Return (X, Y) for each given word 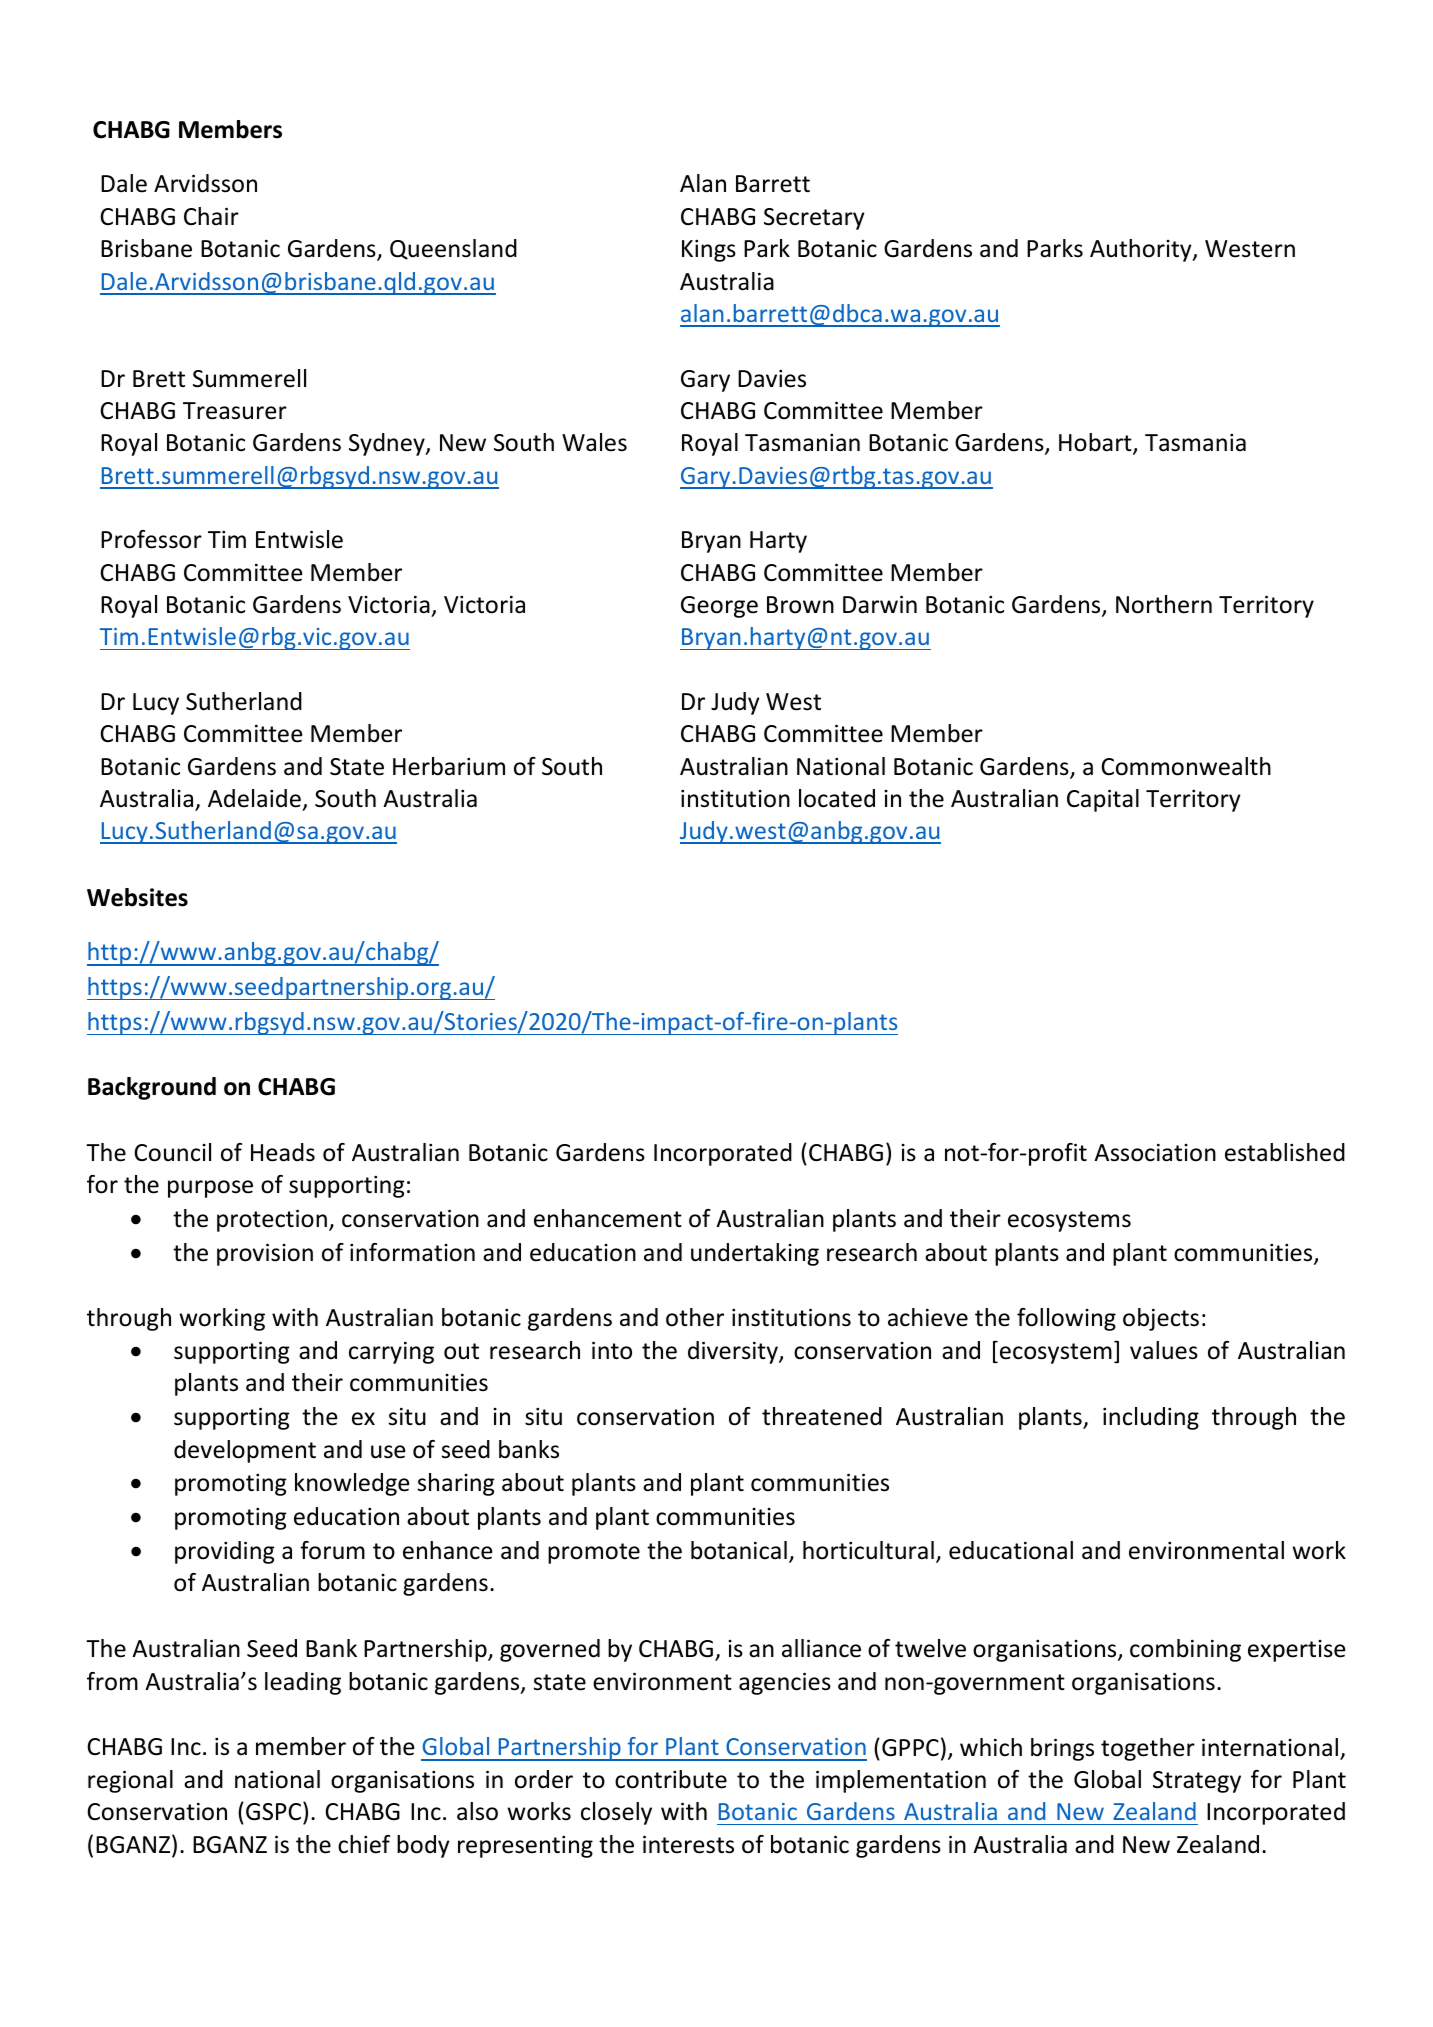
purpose (210, 1189)
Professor (151, 539)
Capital (1103, 800)
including (1151, 1418)
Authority (1142, 250)
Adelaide (254, 798)
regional (130, 1781)
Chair (211, 216)
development (245, 1451)
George (719, 607)
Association (1155, 1152)
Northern (1164, 604)
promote (594, 1553)
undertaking (755, 1254)
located (837, 798)
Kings (709, 251)
